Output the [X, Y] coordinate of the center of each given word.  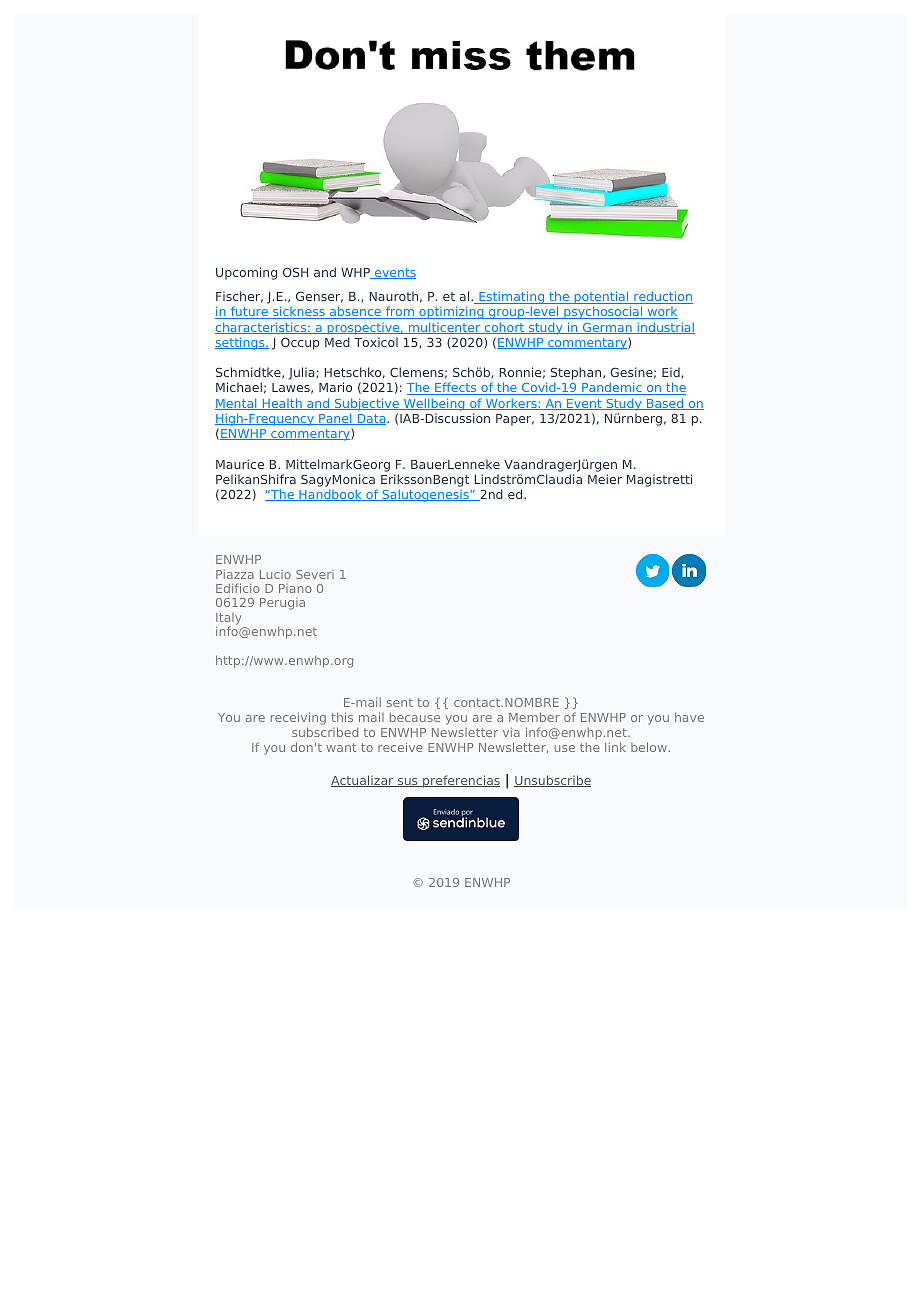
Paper [515, 420]
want [341, 747]
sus [408, 782]
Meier [605, 479]
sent [400, 702]
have [689, 717]
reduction [662, 297]
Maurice [240, 464]
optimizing [451, 312]
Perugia [282, 604]
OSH [295, 272]
